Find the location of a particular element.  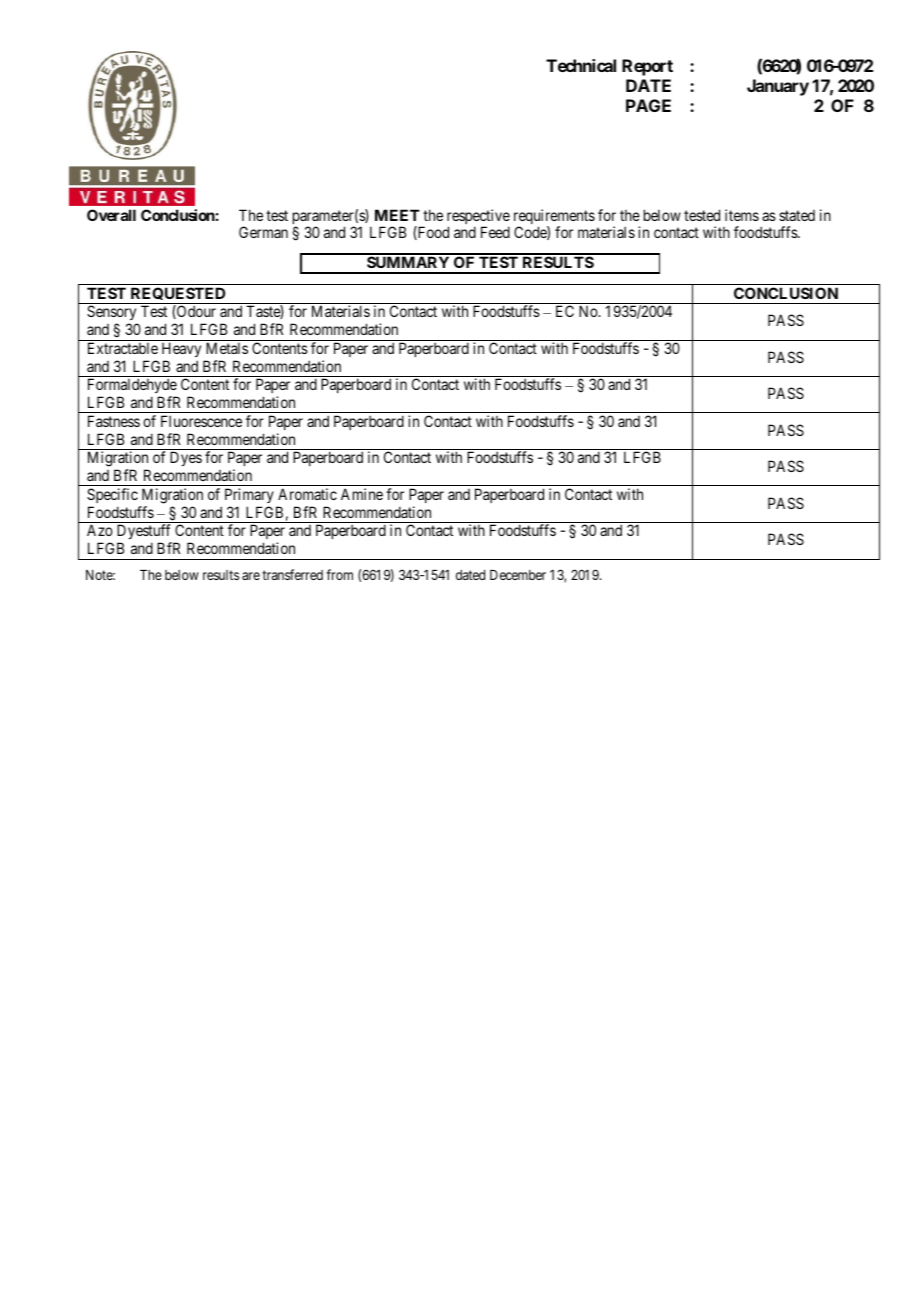

Overall is located at coordinates (111, 215).
